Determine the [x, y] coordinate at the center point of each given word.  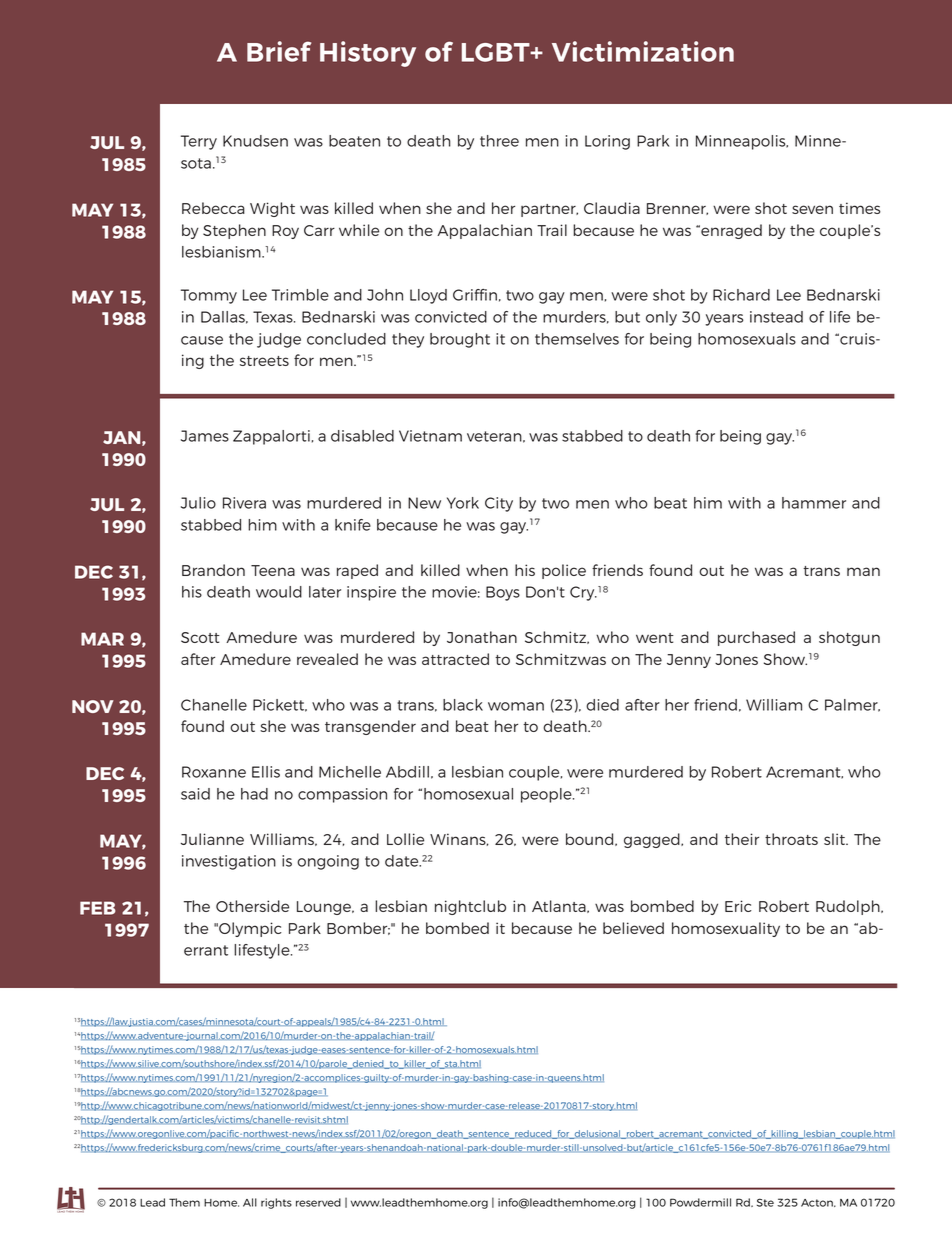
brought [460, 340]
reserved [318, 1202]
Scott [200, 637]
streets [264, 361]
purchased [756, 638]
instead [776, 317]
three [499, 141]
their [742, 839]
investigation [229, 862]
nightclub [470, 907]
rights [276, 1203]
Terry [199, 142]
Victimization [643, 51]
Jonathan [482, 637]
